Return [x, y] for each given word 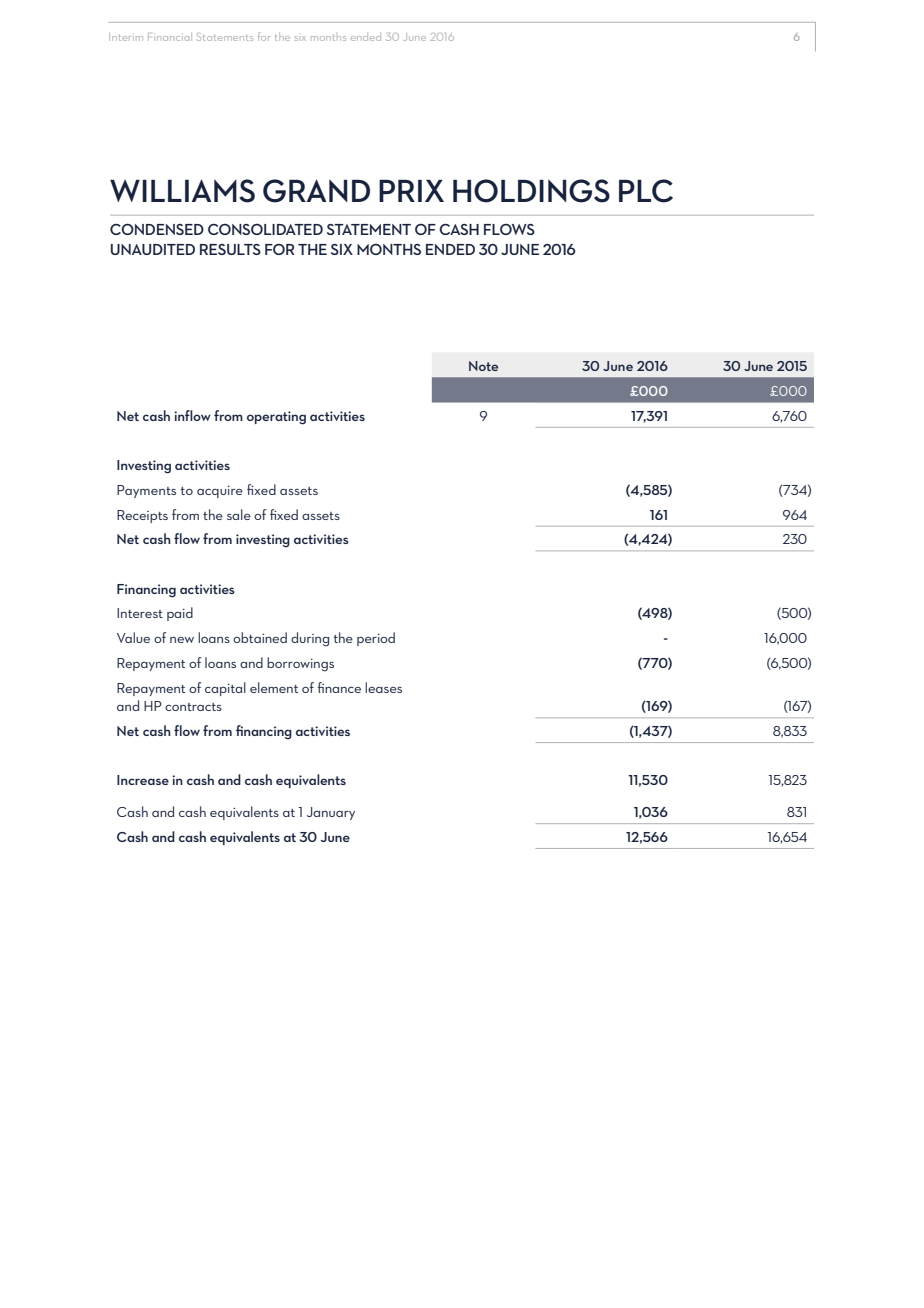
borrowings [300, 664]
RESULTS [230, 249]
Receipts [142, 516]
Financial [170, 37]
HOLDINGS [531, 191]
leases [383, 687]
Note [483, 366]
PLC [646, 191]
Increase [143, 780]
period [376, 639]
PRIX [411, 191]
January [331, 813]
